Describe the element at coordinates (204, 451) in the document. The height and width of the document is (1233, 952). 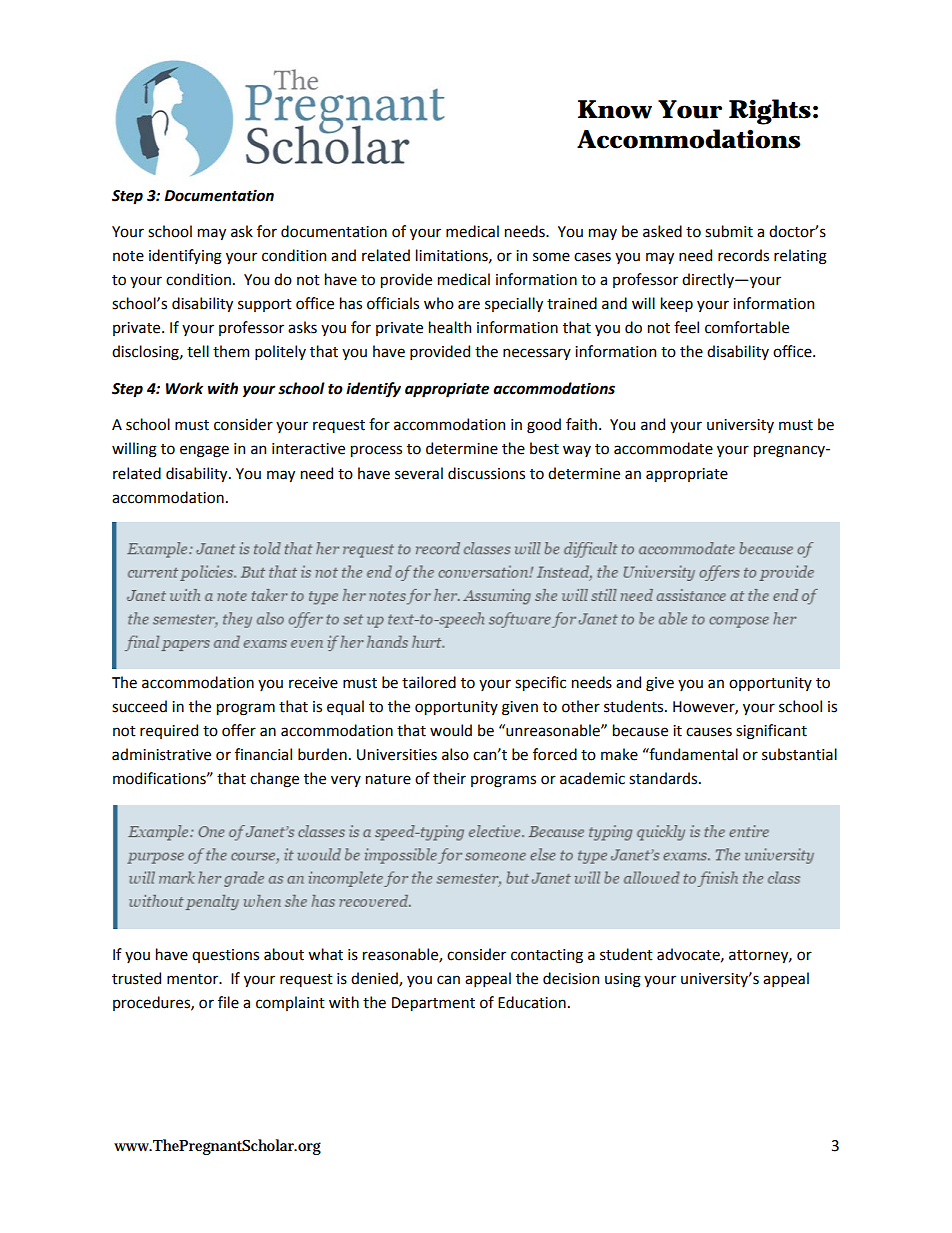
I see `engage` at that location.
